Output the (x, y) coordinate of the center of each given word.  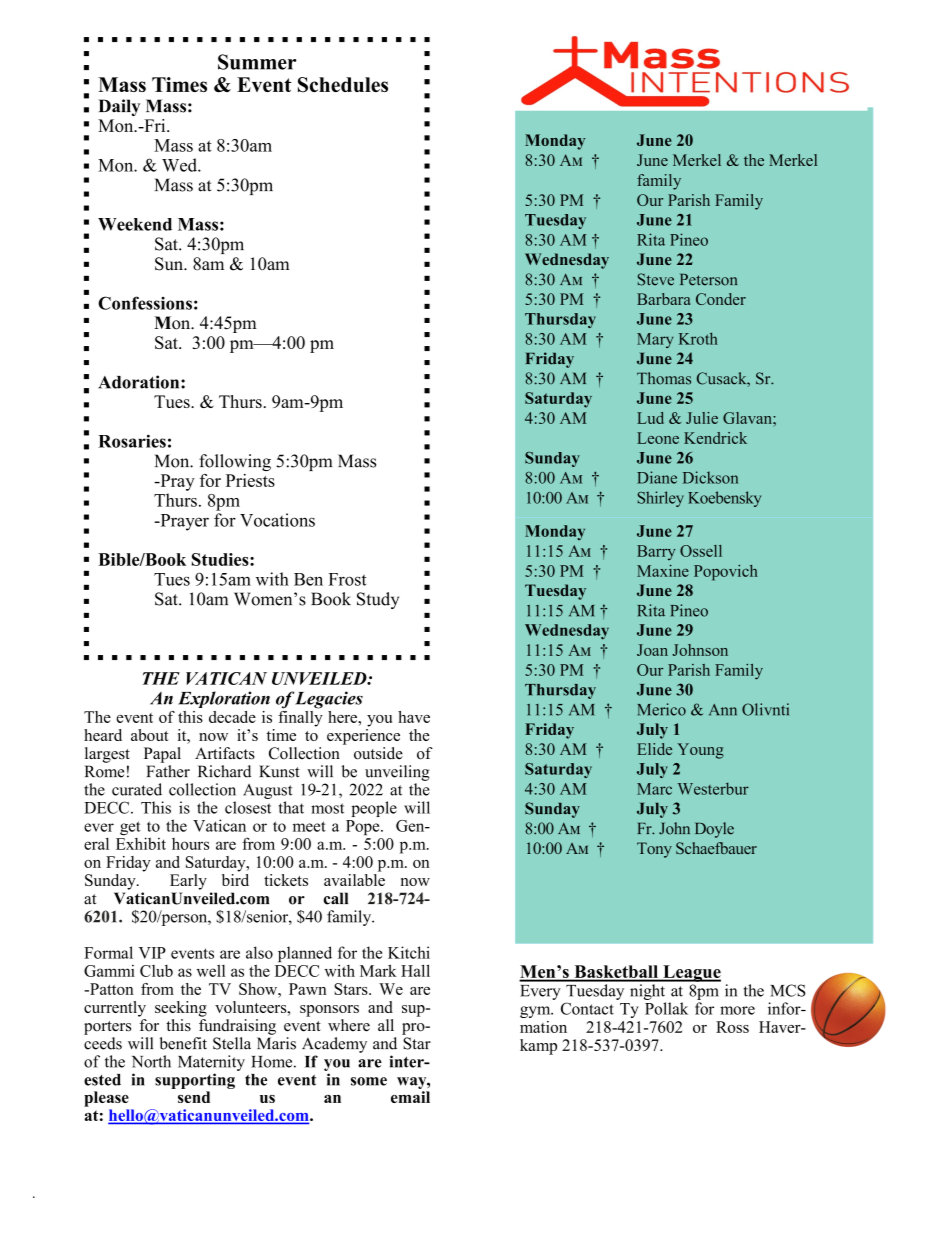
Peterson (708, 280)
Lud (650, 418)
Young (700, 751)
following (235, 462)
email (410, 1097)
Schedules (343, 84)
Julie (702, 418)
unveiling (397, 773)
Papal (162, 755)
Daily (119, 107)
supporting (195, 1081)
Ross (732, 1027)
